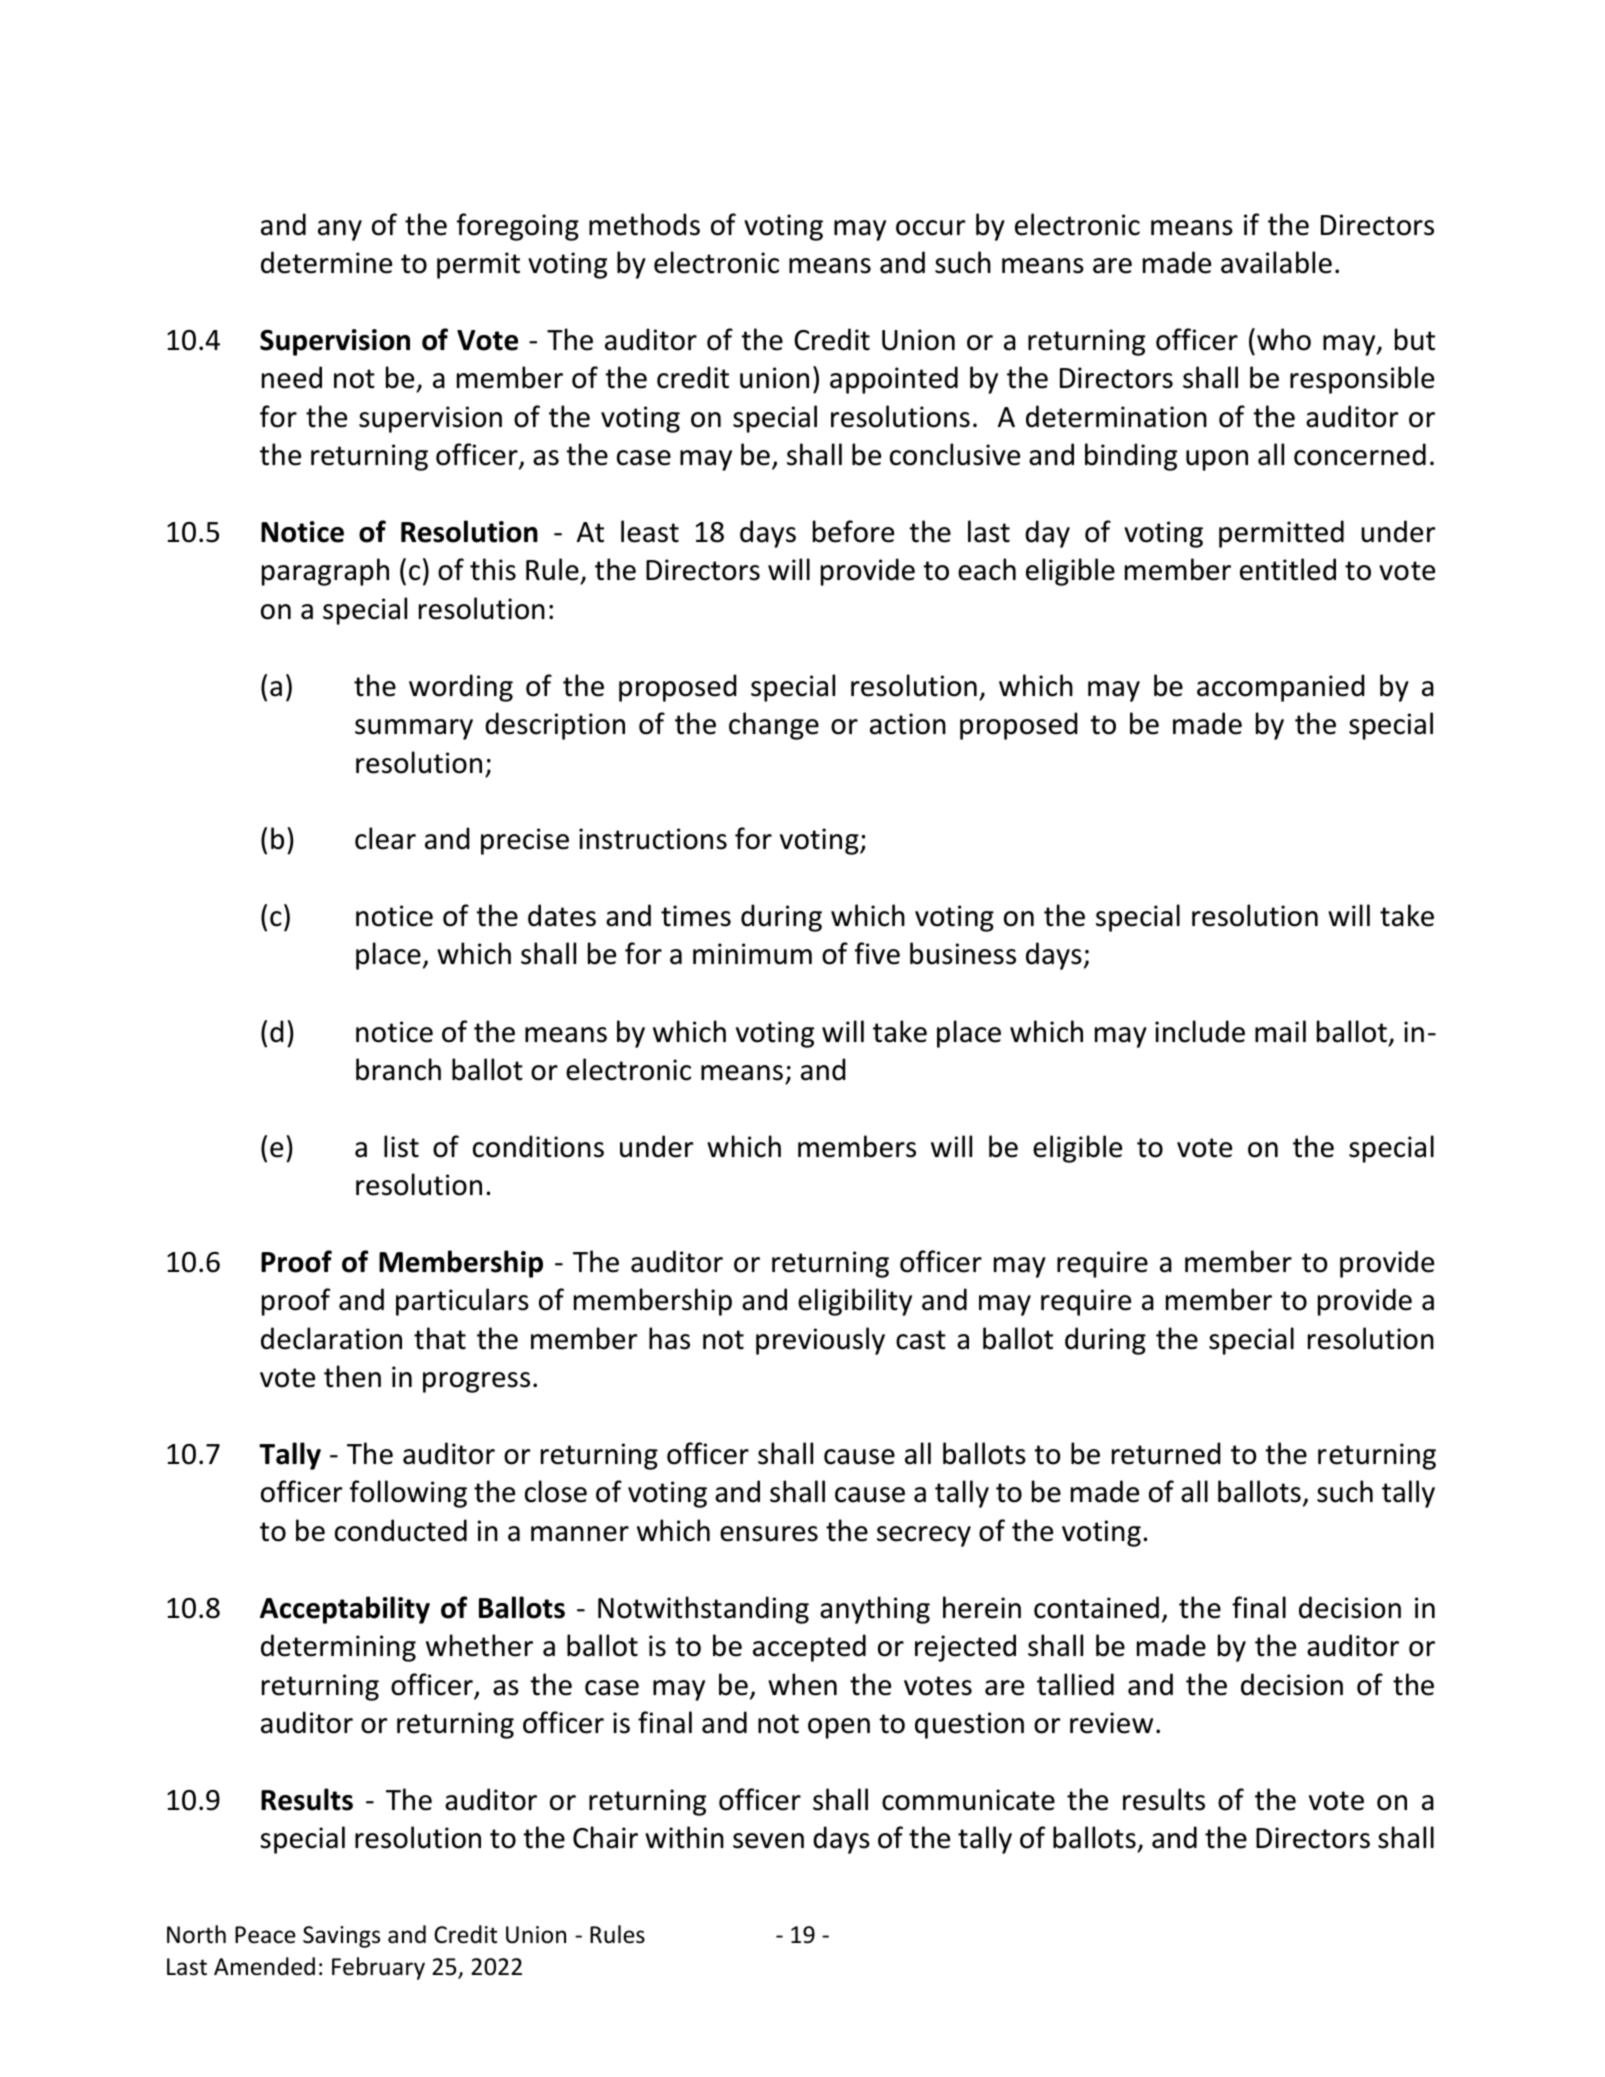 The image size is (1605, 2077). What do you see at coordinates (401, 1146) in the screenshot?
I see `list` at bounding box center [401, 1146].
